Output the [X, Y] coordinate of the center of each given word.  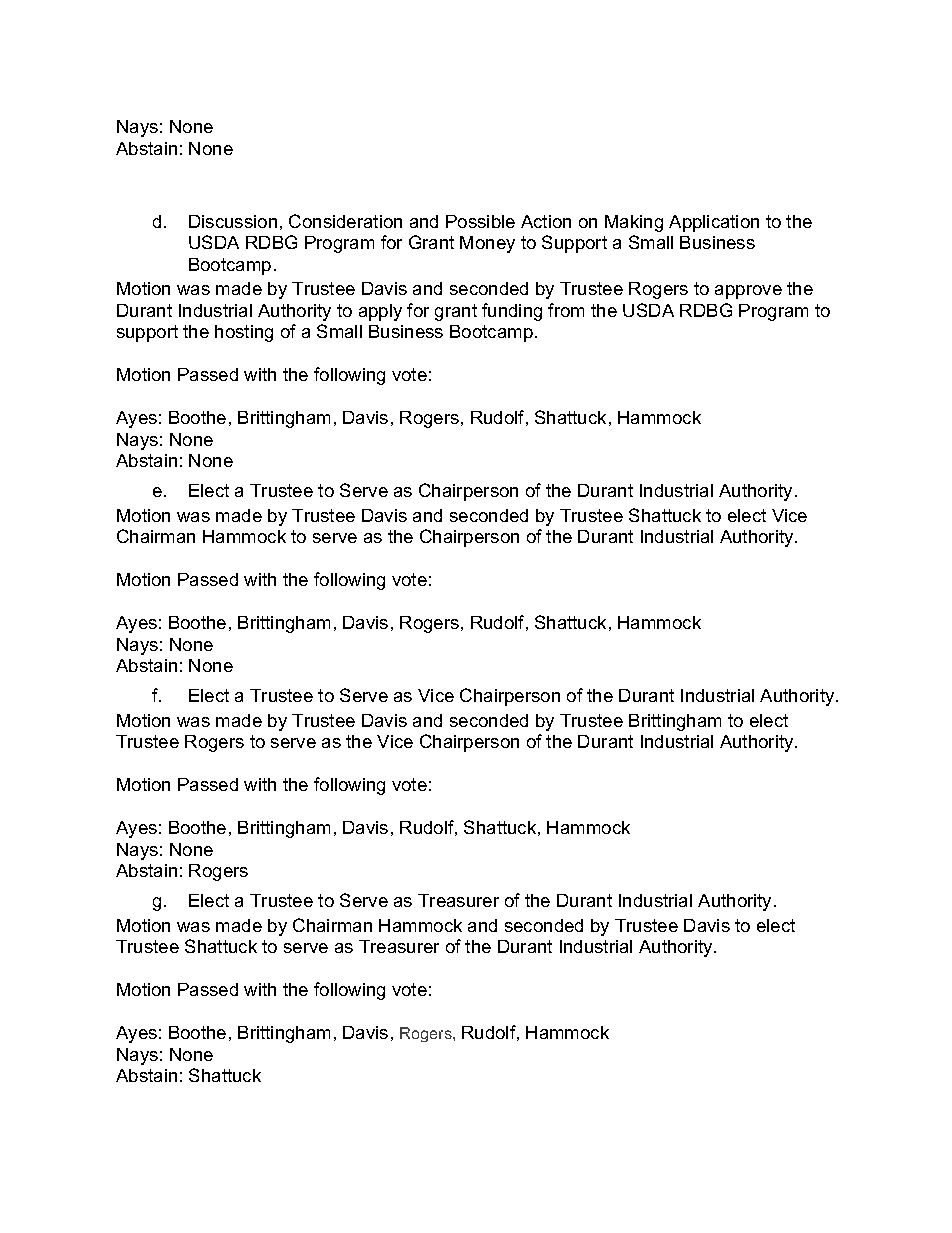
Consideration [345, 221]
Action [546, 221]
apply [380, 312]
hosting [244, 333]
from [566, 310]
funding [512, 312]
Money [487, 244]
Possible [480, 221]
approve [748, 292]
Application [714, 223]
